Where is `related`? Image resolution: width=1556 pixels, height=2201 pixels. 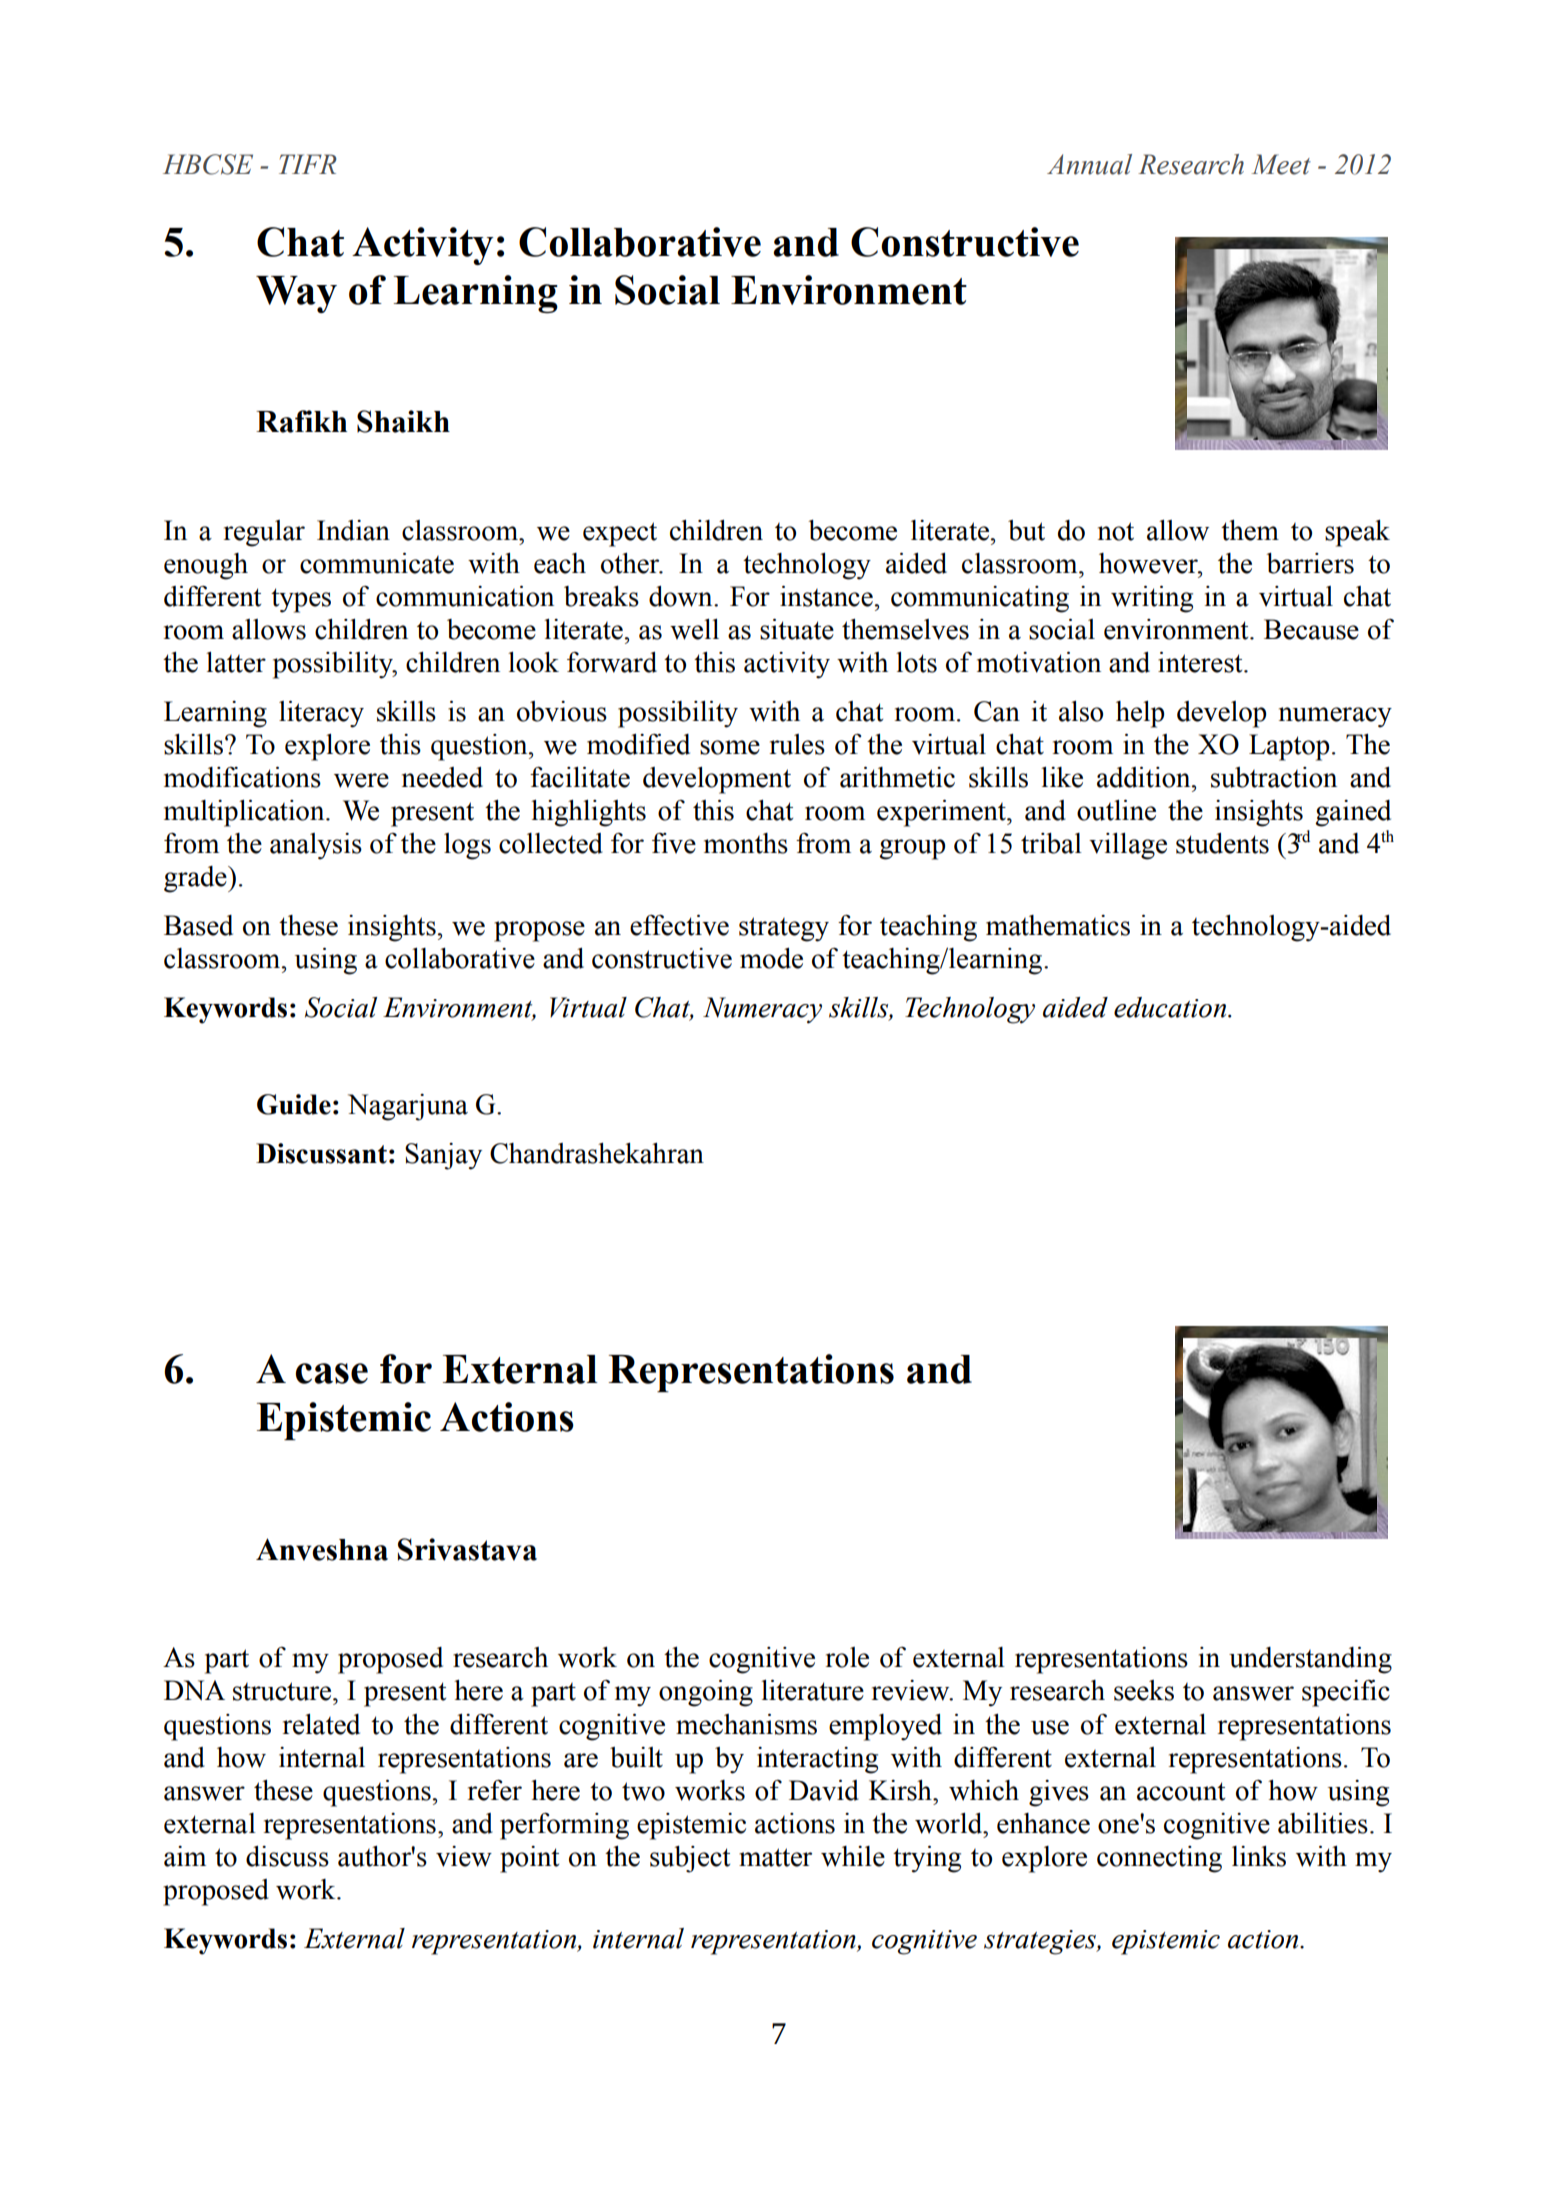 related is located at coordinates (321, 1724).
